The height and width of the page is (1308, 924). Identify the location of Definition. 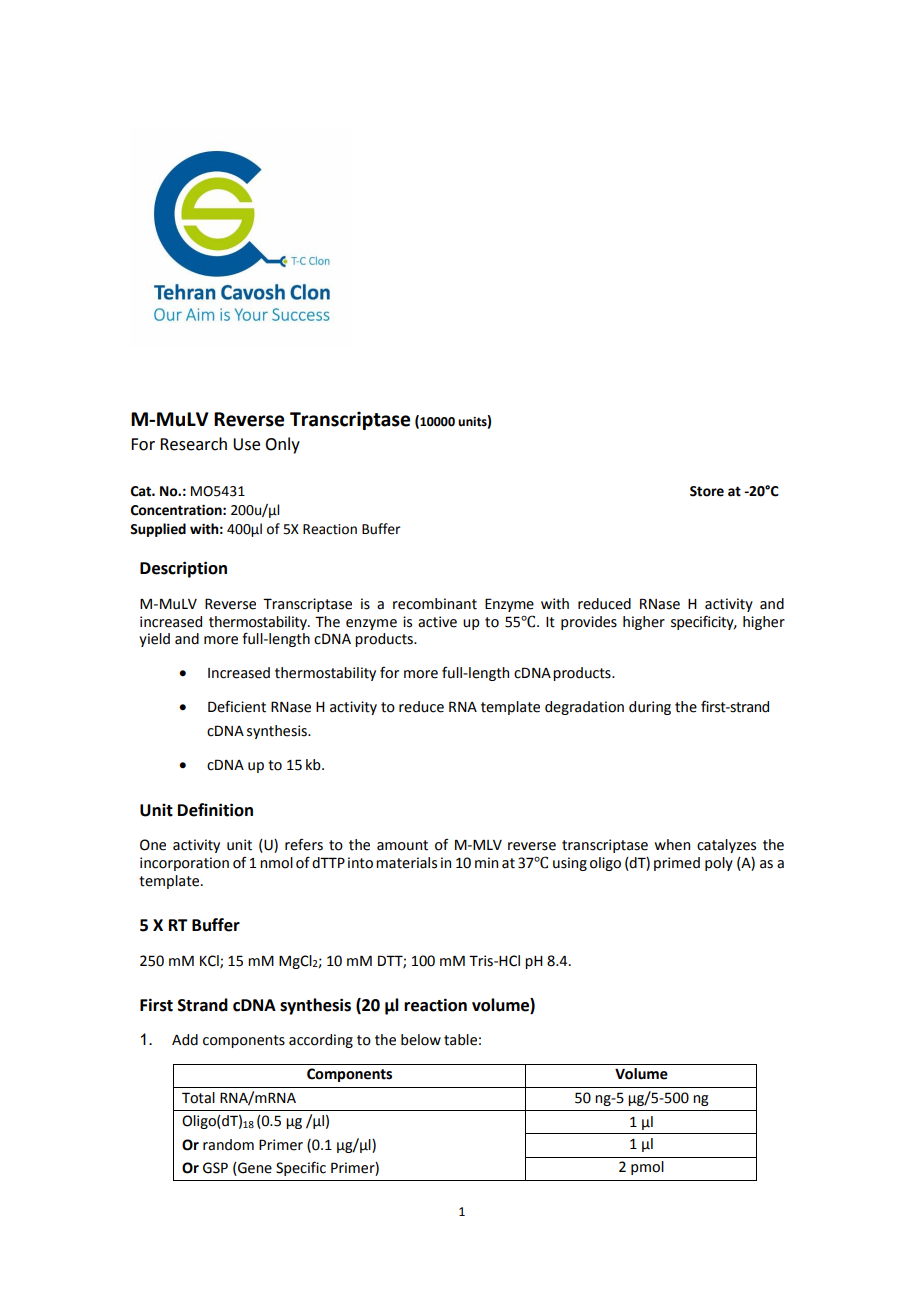
(215, 810).
